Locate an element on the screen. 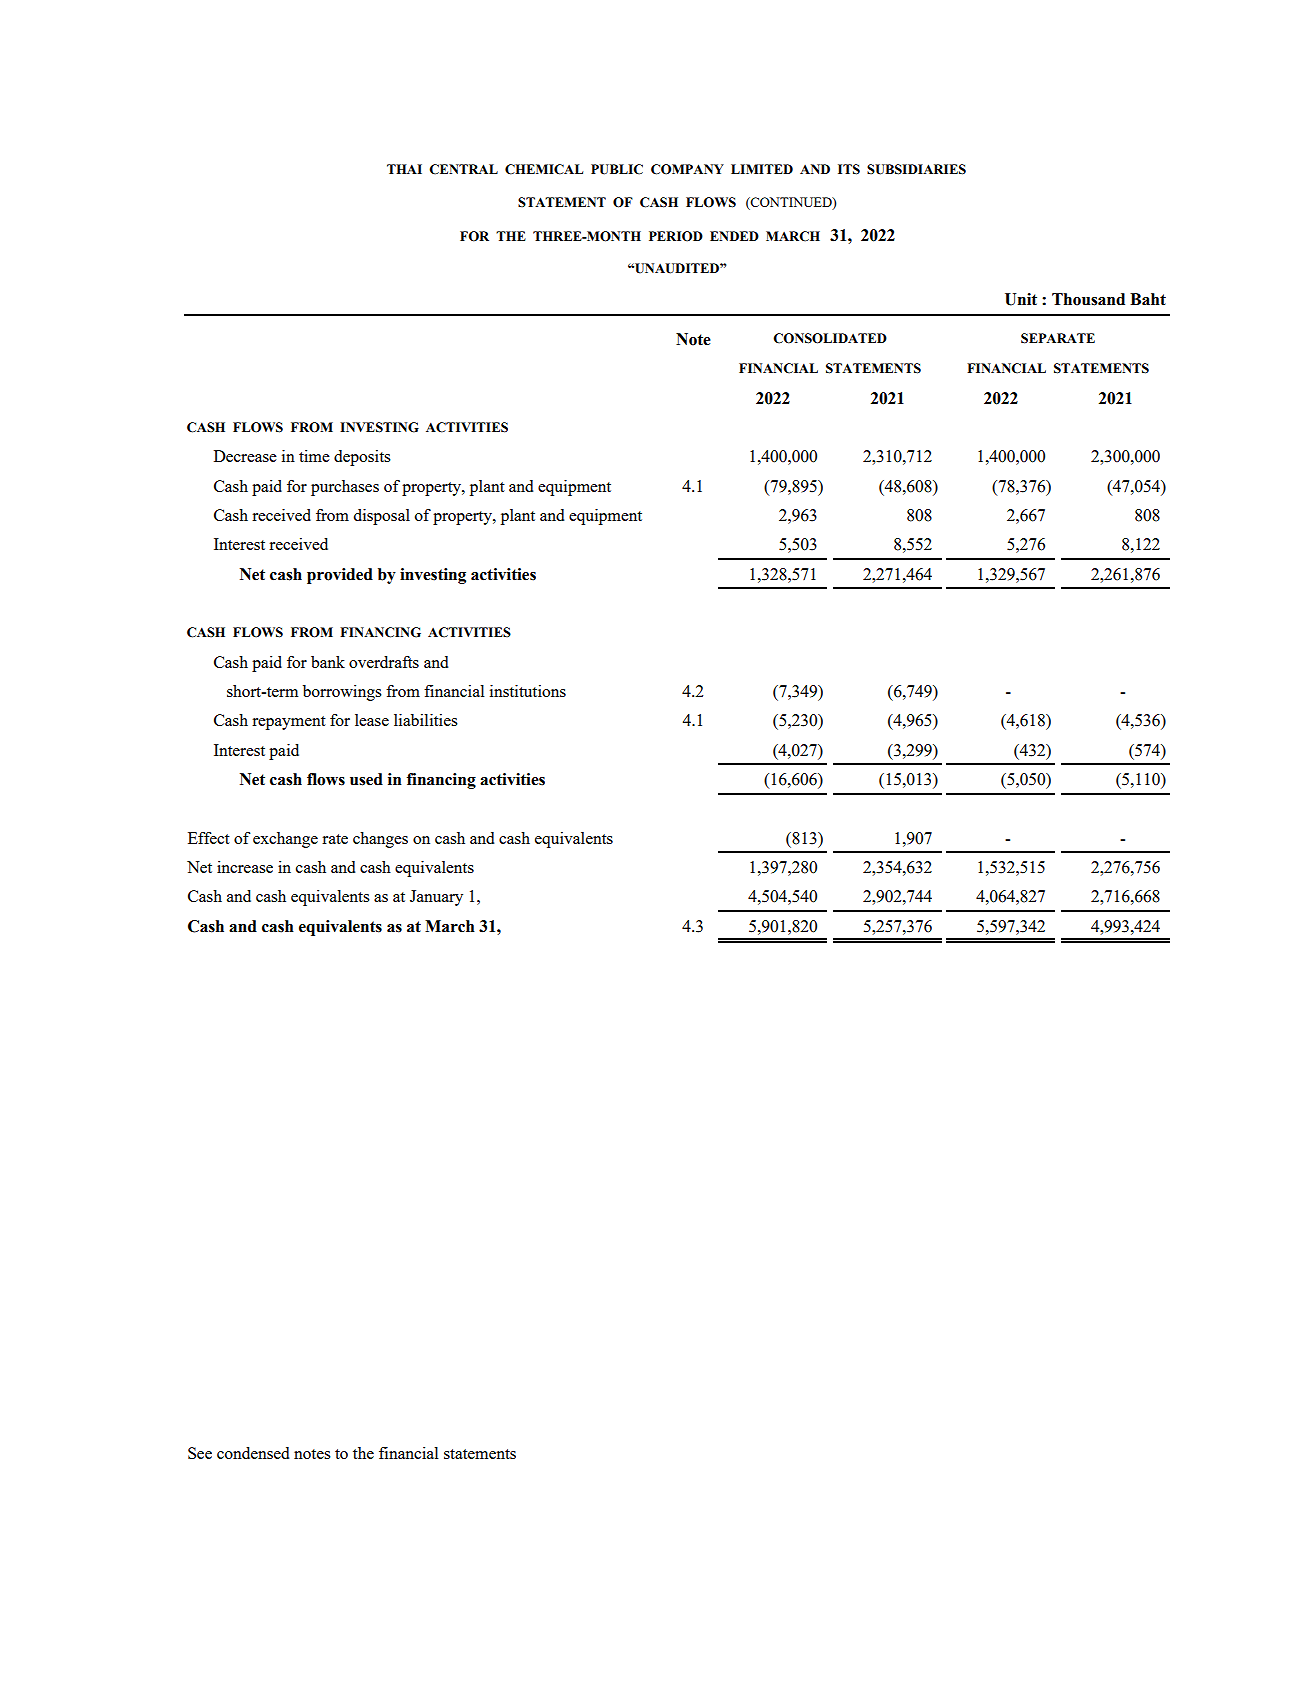 The width and height of the screenshot is (1300, 1683). changes is located at coordinates (380, 840).
